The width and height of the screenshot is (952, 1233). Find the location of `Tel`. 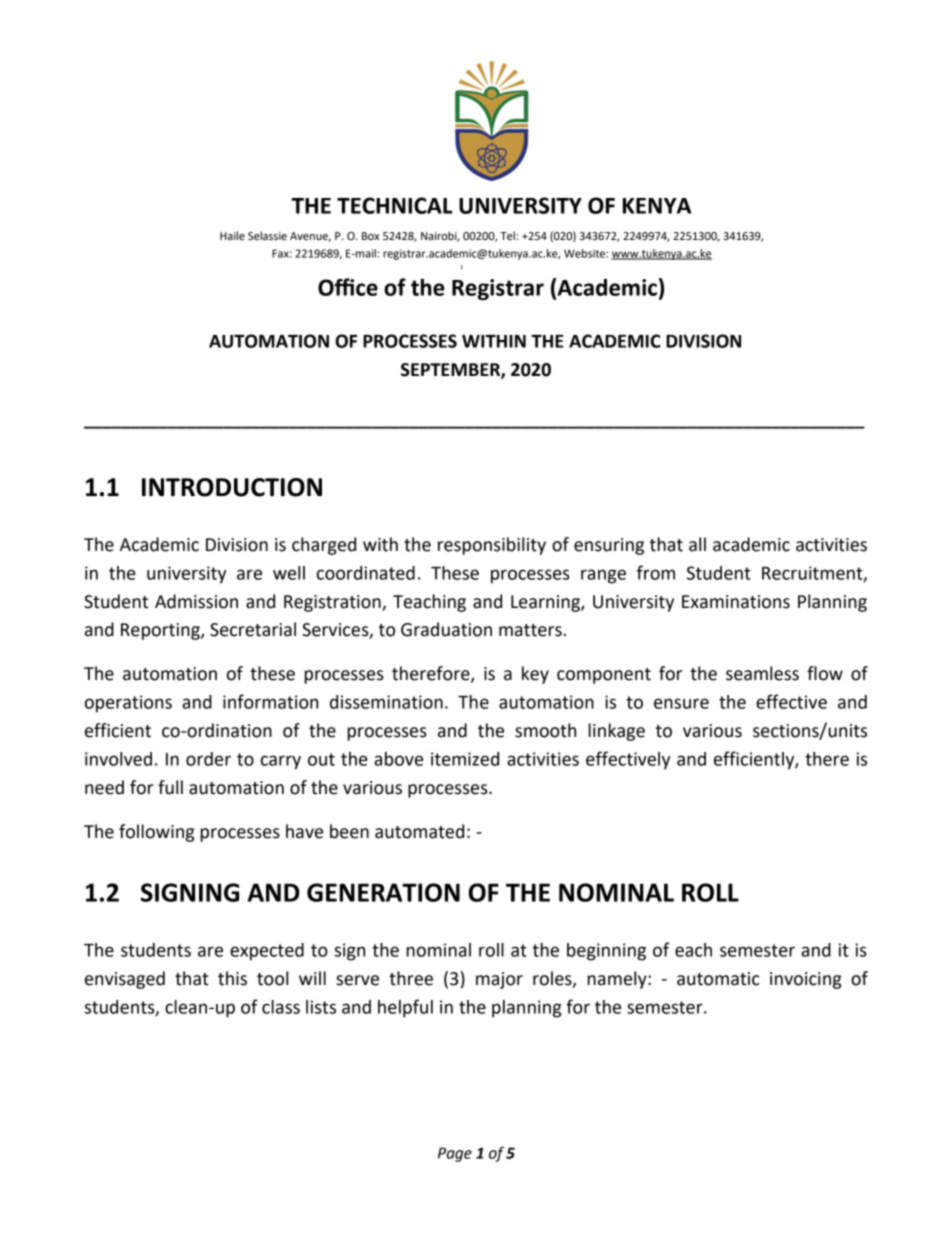

Tel is located at coordinates (507, 235).
